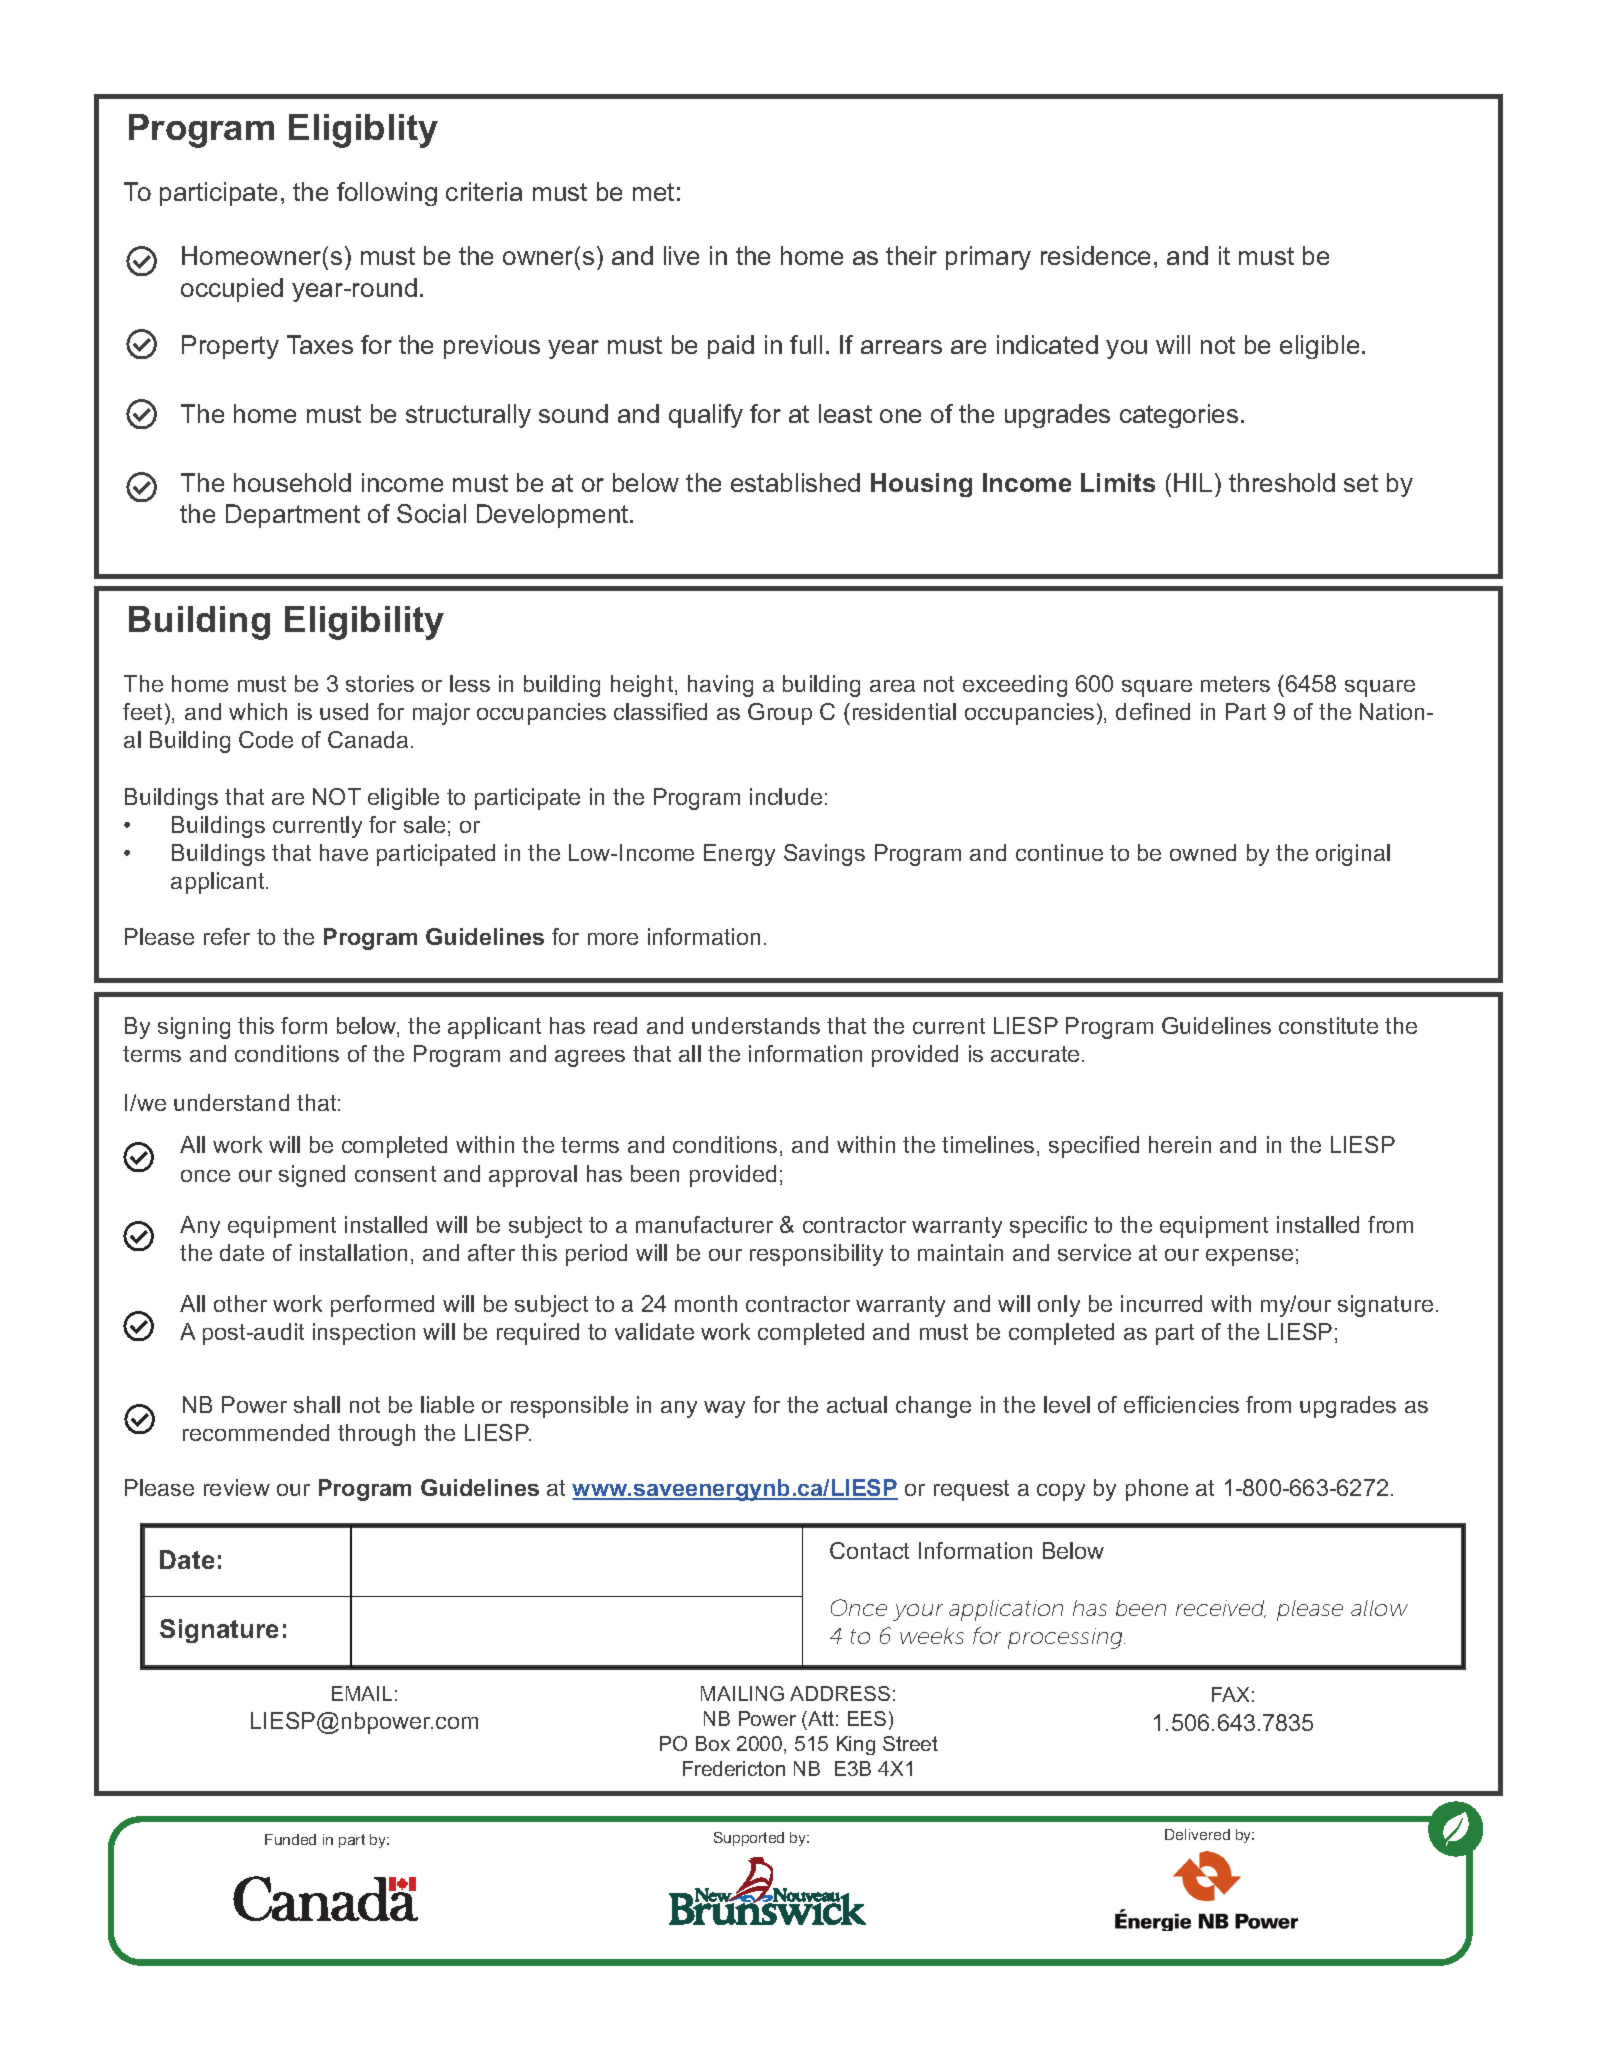 The width and height of the screenshot is (1597, 2067). What do you see at coordinates (911, 255) in the screenshot?
I see `their` at bounding box center [911, 255].
